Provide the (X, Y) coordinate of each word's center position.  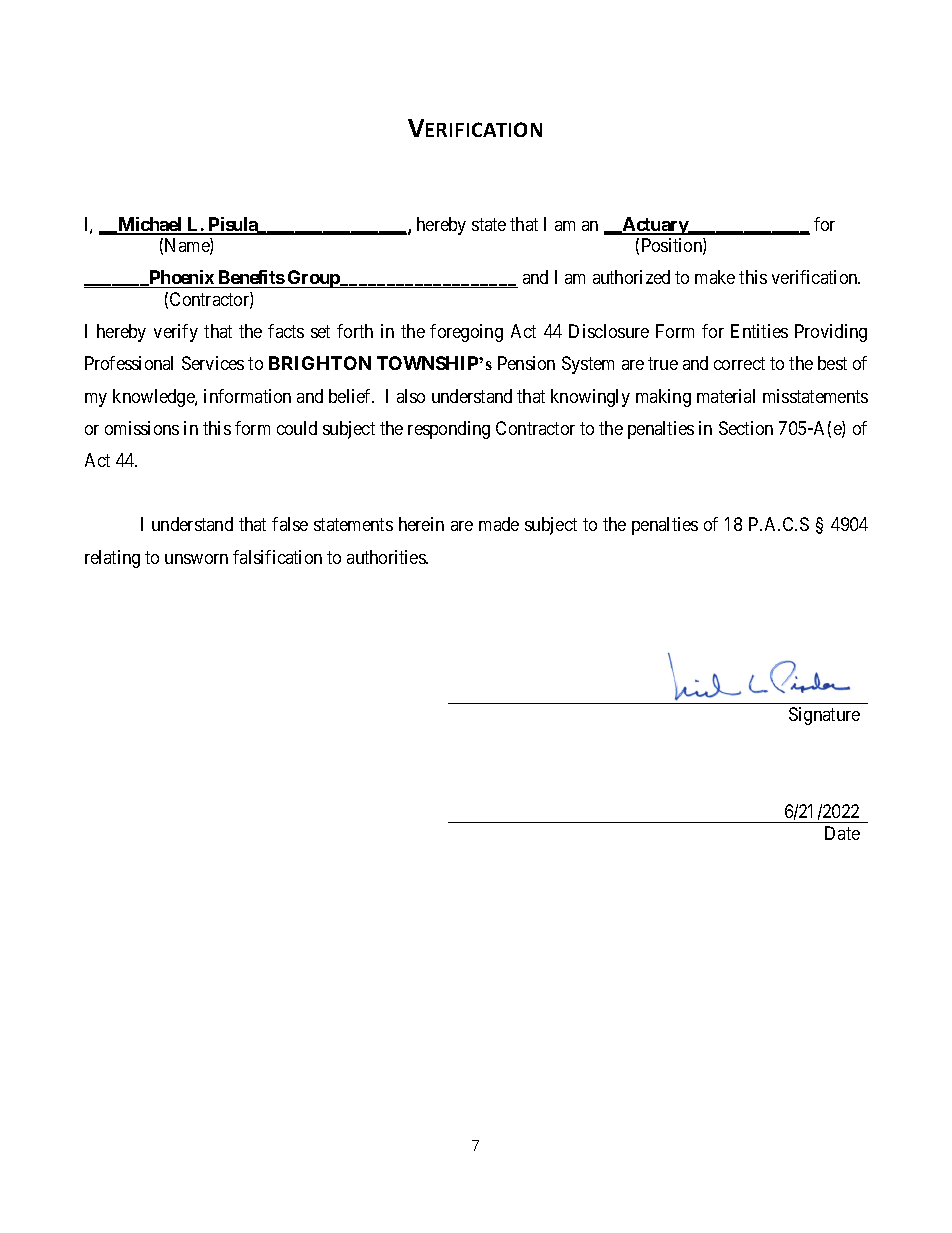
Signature (824, 716)
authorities (387, 557)
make (715, 277)
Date (842, 833)
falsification (277, 557)
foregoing (466, 333)
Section (746, 428)
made (499, 524)
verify (176, 333)
